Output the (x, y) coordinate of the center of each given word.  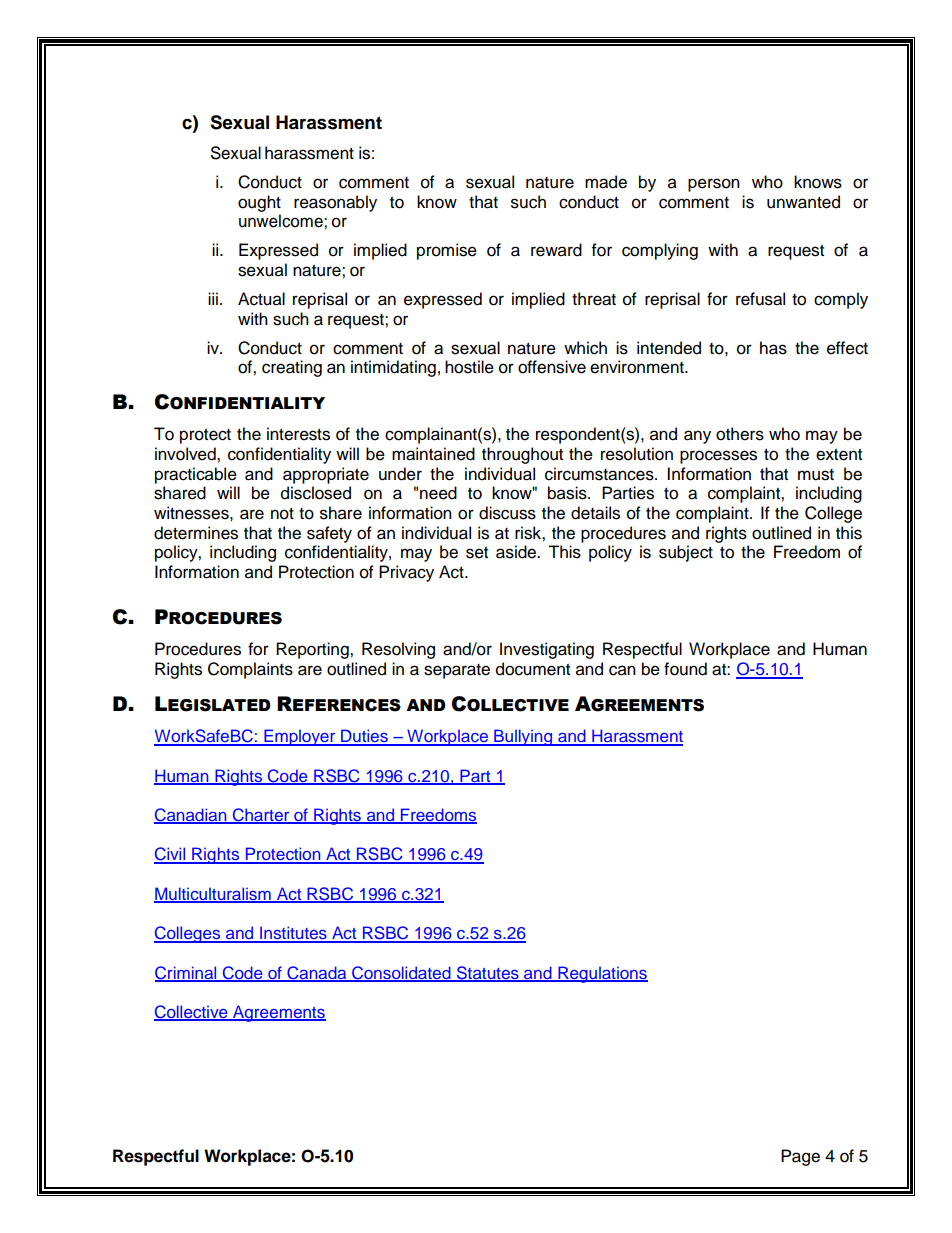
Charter (261, 816)
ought (259, 203)
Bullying (523, 737)
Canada (317, 973)
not (282, 514)
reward (556, 250)
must (816, 475)
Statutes (488, 973)
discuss (507, 513)
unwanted (803, 202)
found (685, 669)
